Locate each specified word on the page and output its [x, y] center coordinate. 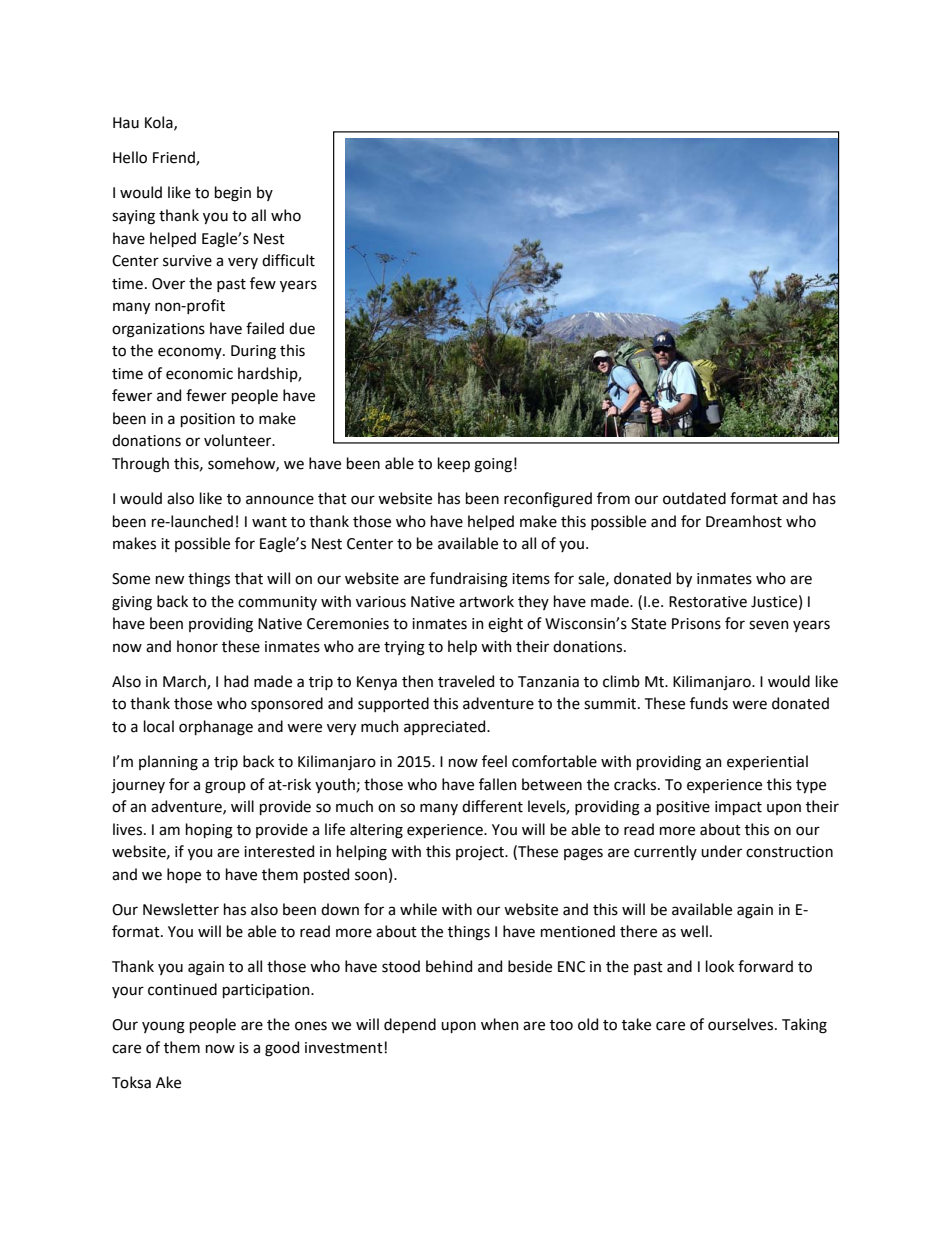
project [481, 853]
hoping [209, 831]
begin [233, 194]
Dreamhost [744, 521]
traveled [466, 681]
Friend [175, 158]
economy [191, 353]
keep [454, 464]
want [269, 522]
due [302, 328]
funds [709, 703]
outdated [694, 498]
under [721, 851]
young [163, 1027]
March [185, 682]
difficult [288, 260]
